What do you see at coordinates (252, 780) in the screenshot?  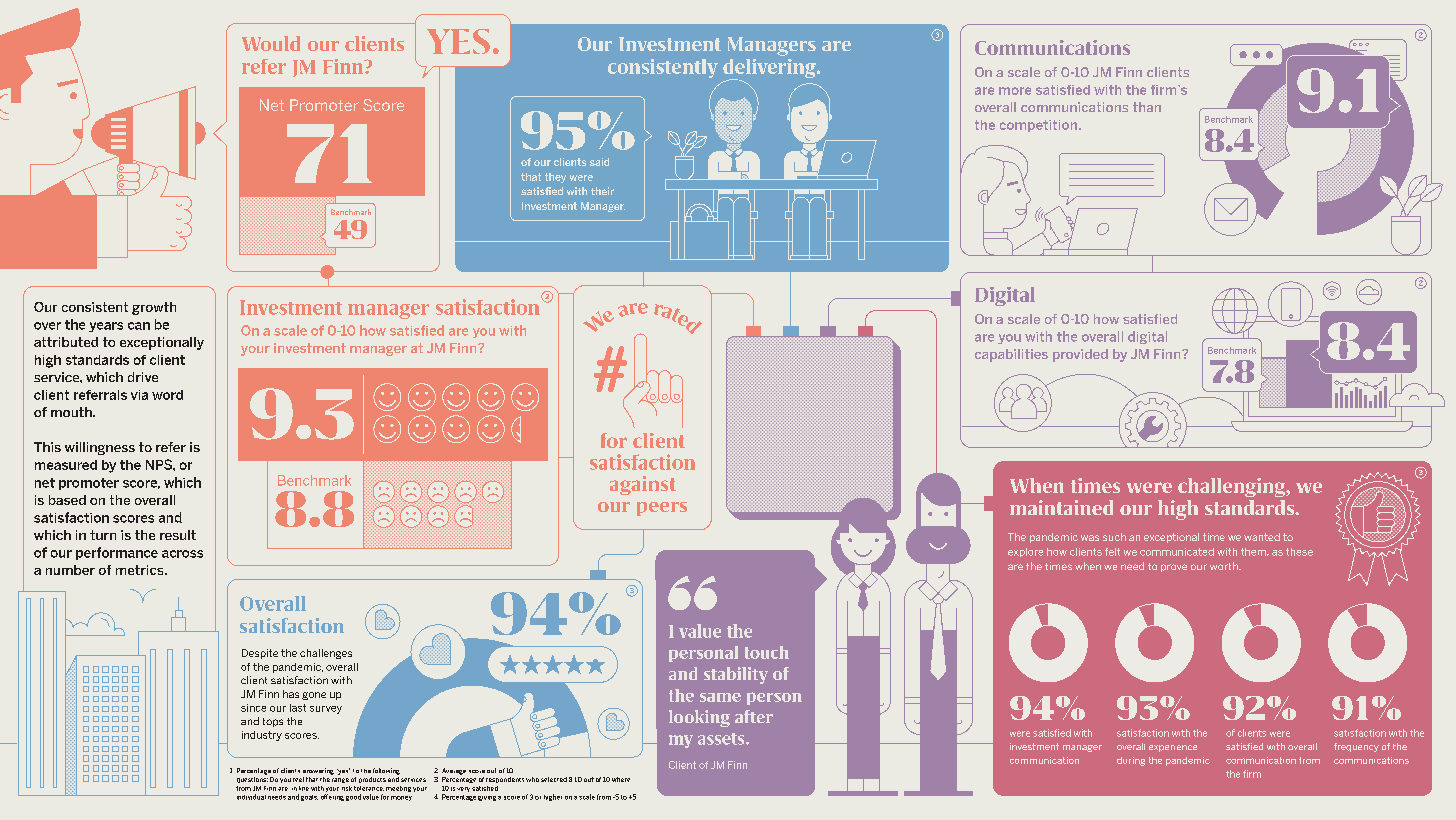 I see `questions` at bounding box center [252, 780].
